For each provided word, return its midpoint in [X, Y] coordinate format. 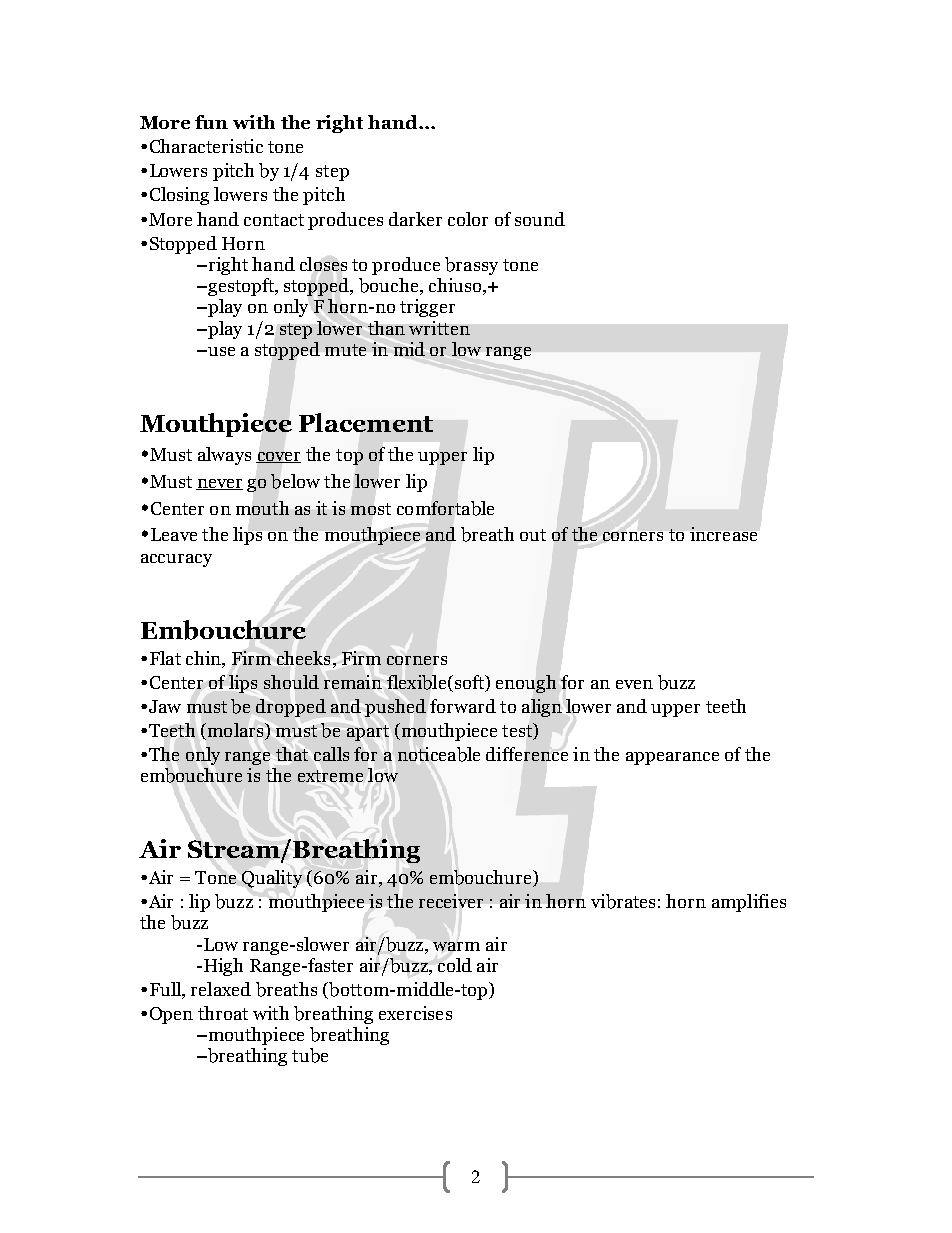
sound [540, 219]
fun [211, 122]
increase [723, 534]
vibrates [623, 901]
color [468, 219]
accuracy [176, 560]
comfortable [445, 508]
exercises [415, 1013]
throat [223, 1013]
